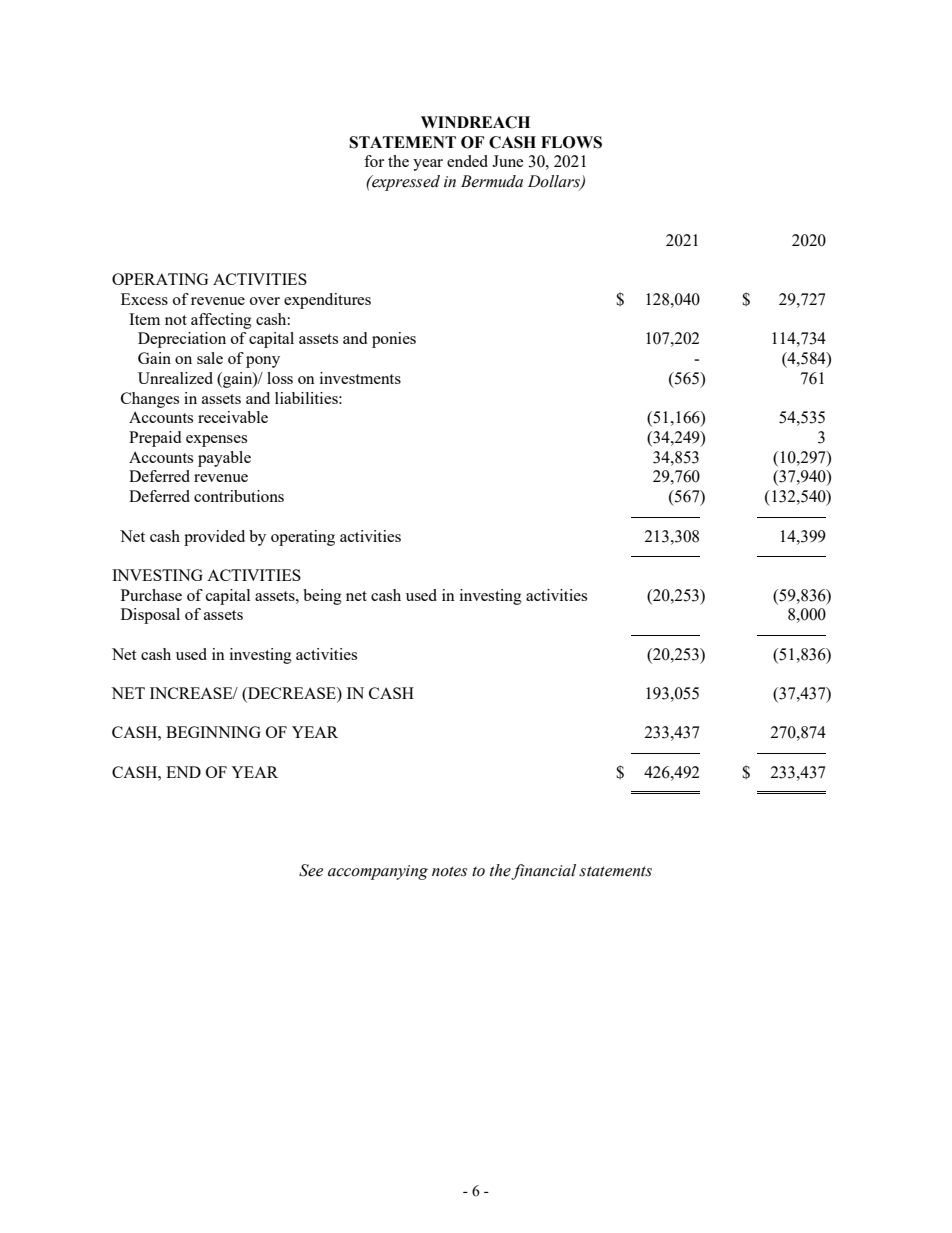  What do you see at coordinates (213, 732) in the screenshot?
I see `BEGINNING` at bounding box center [213, 732].
